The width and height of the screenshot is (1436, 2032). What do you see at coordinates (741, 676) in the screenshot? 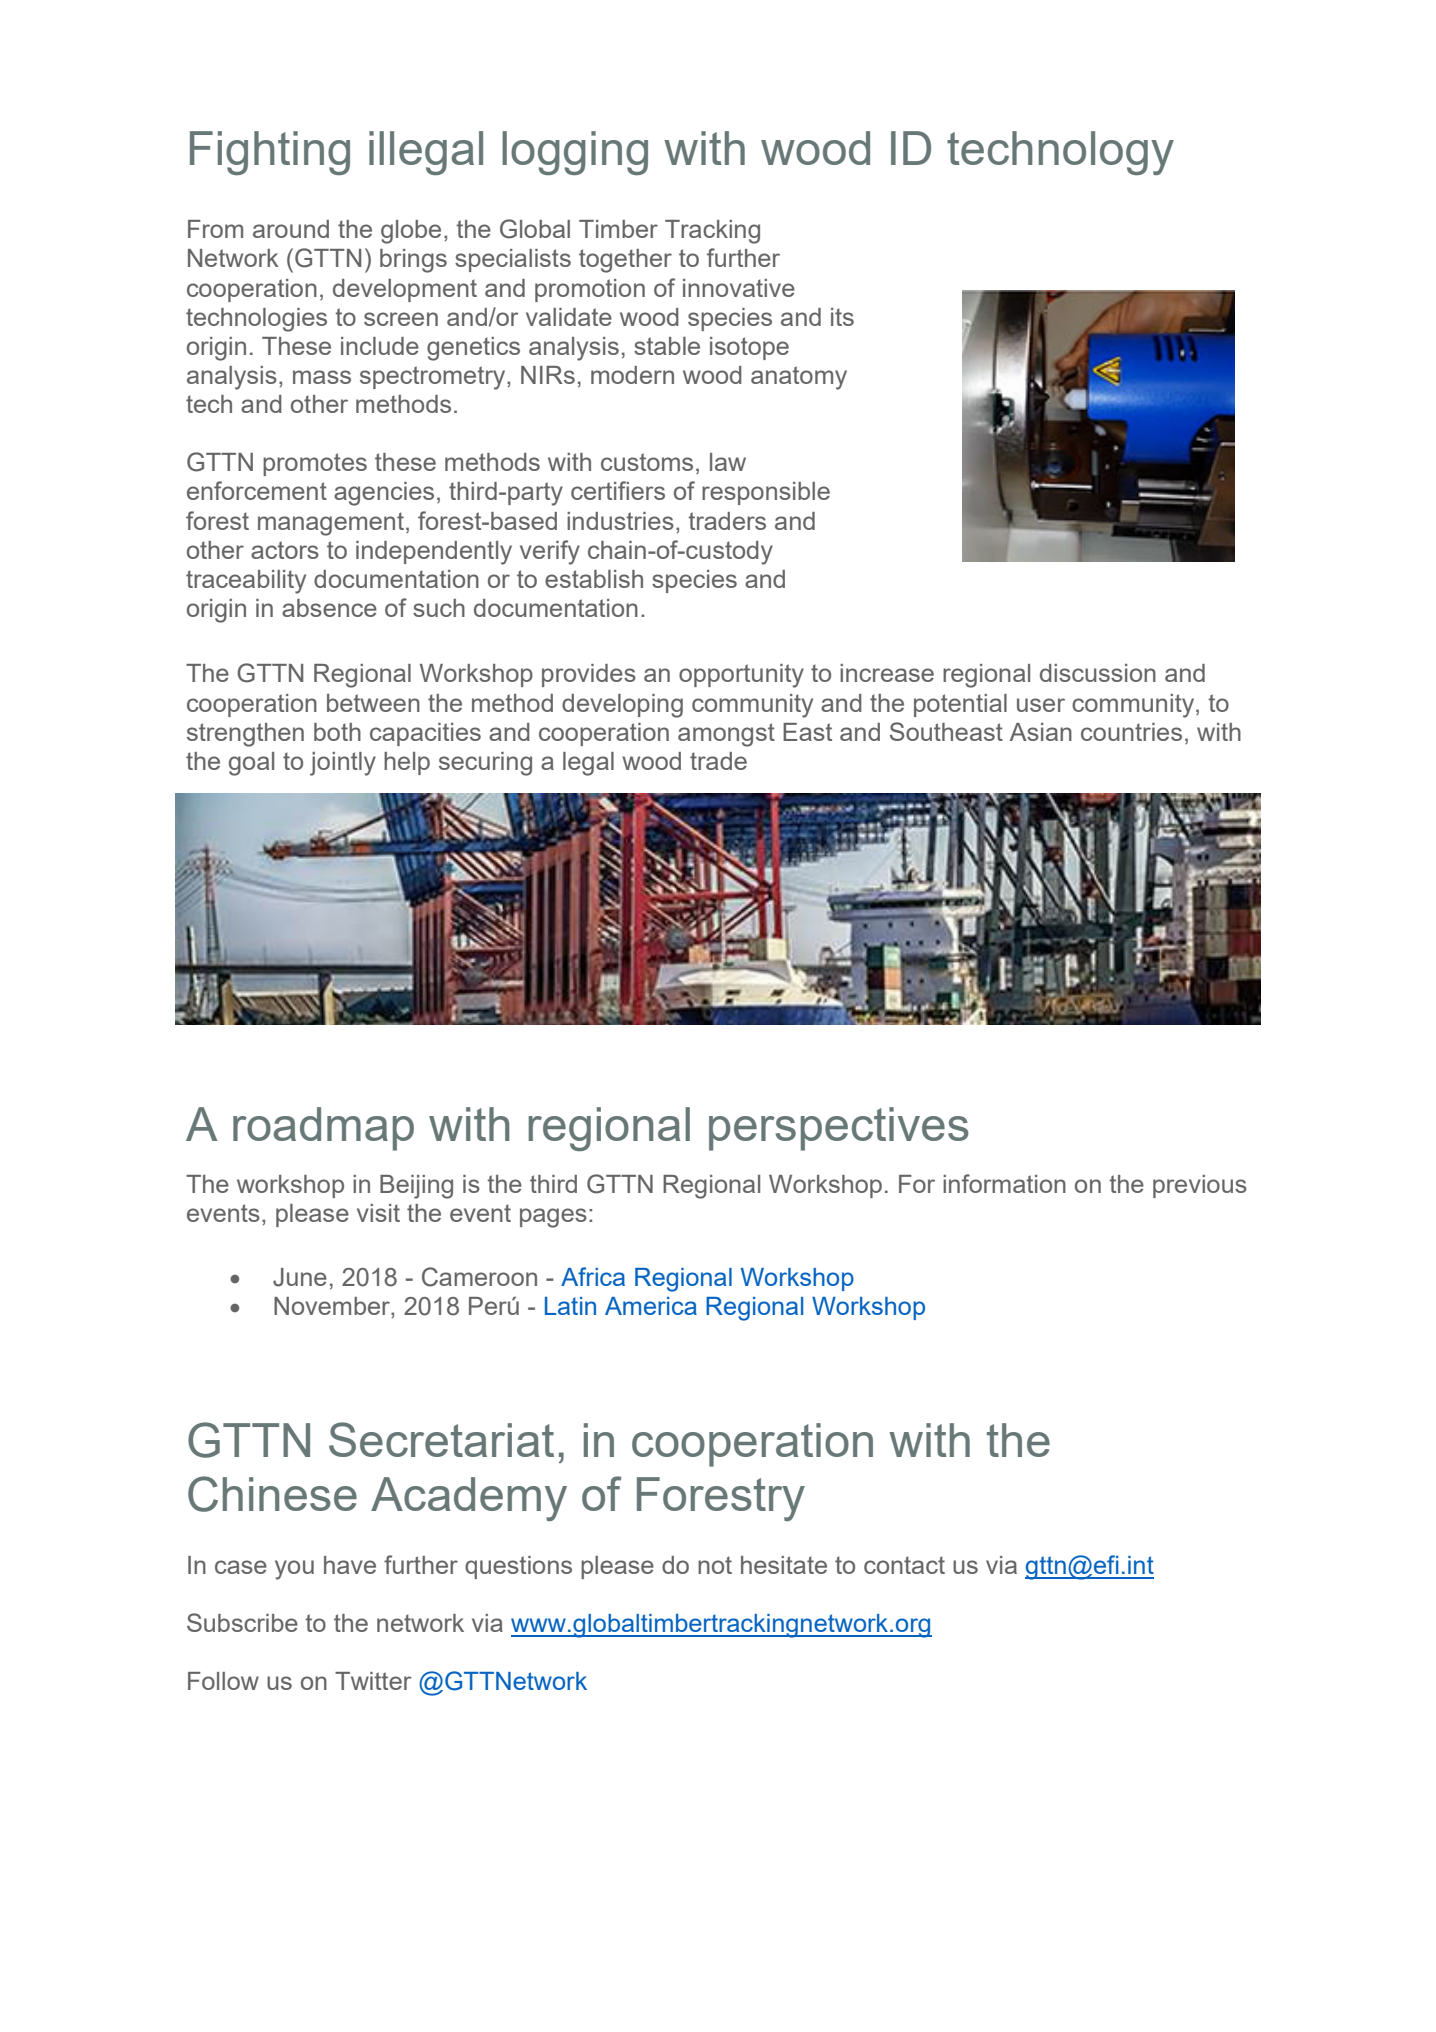
I see `opportunity` at bounding box center [741, 676].
